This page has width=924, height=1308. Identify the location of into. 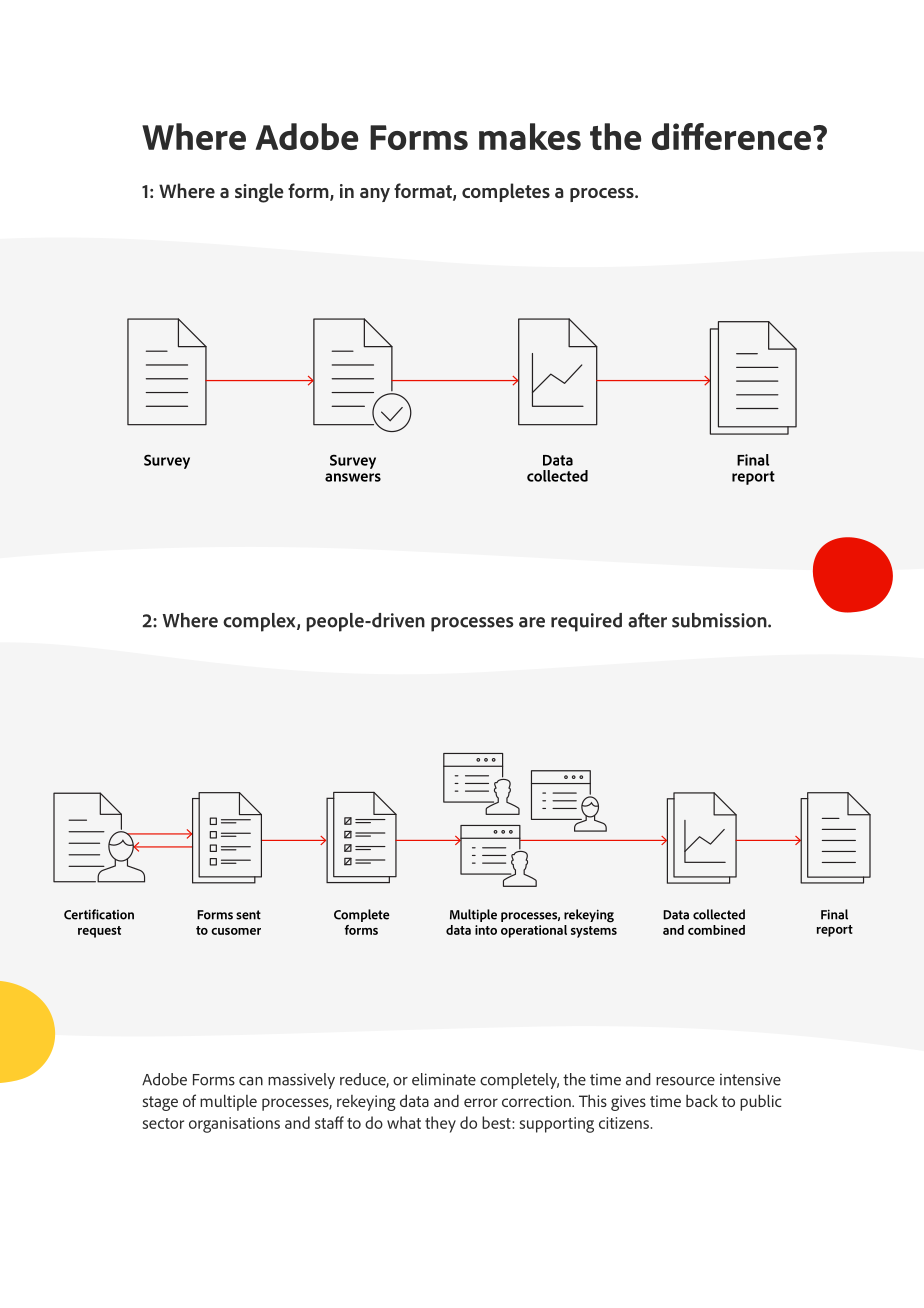
(486, 930).
